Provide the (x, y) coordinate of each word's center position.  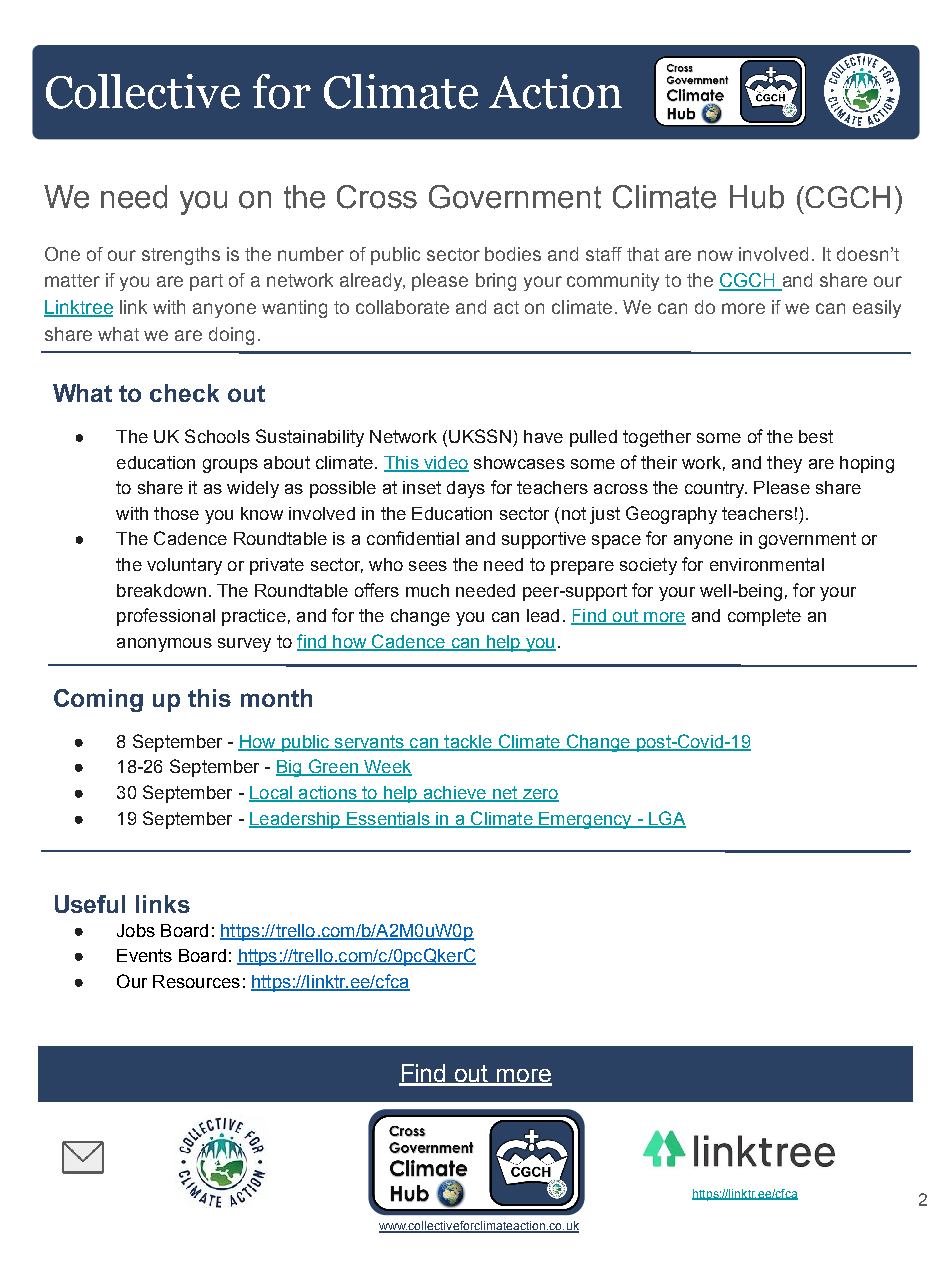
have (543, 436)
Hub (757, 197)
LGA (666, 819)
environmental (767, 564)
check (184, 393)
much (427, 590)
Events (144, 955)
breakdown (161, 590)
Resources (196, 981)
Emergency (585, 820)
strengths (181, 256)
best (816, 436)
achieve (454, 794)
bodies (513, 254)
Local (272, 794)
